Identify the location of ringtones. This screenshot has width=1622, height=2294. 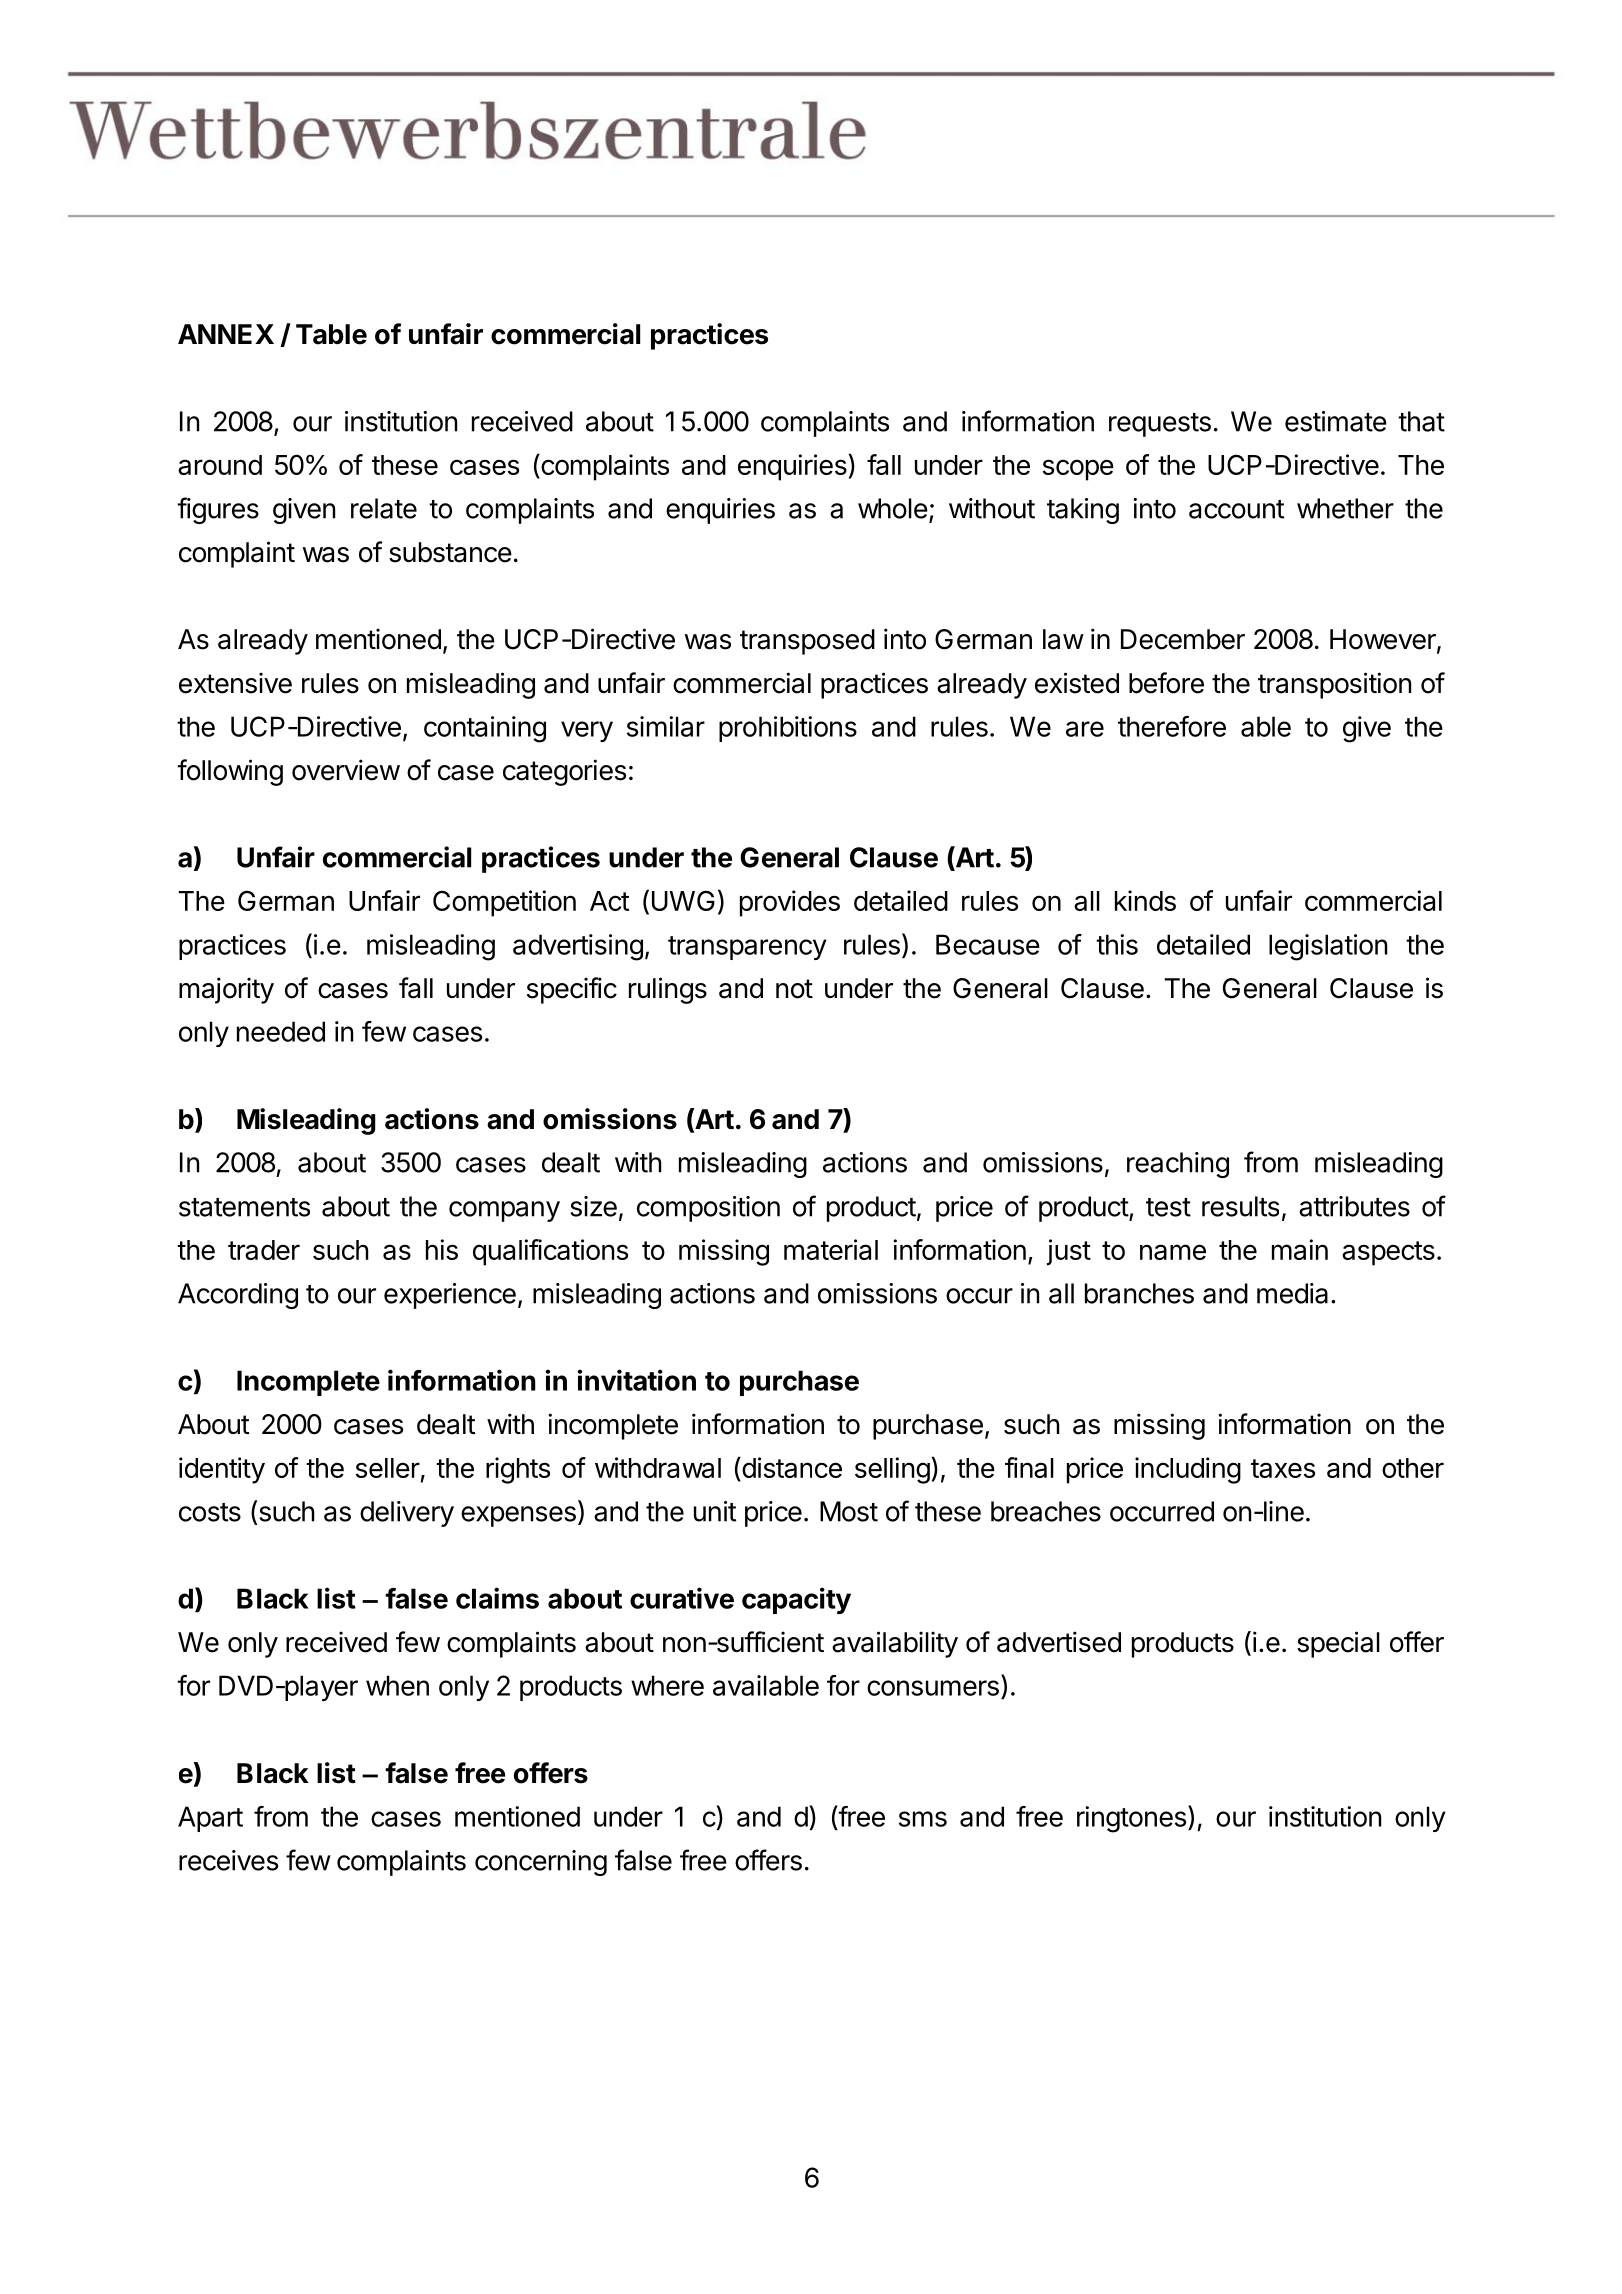
(1131, 1819).
